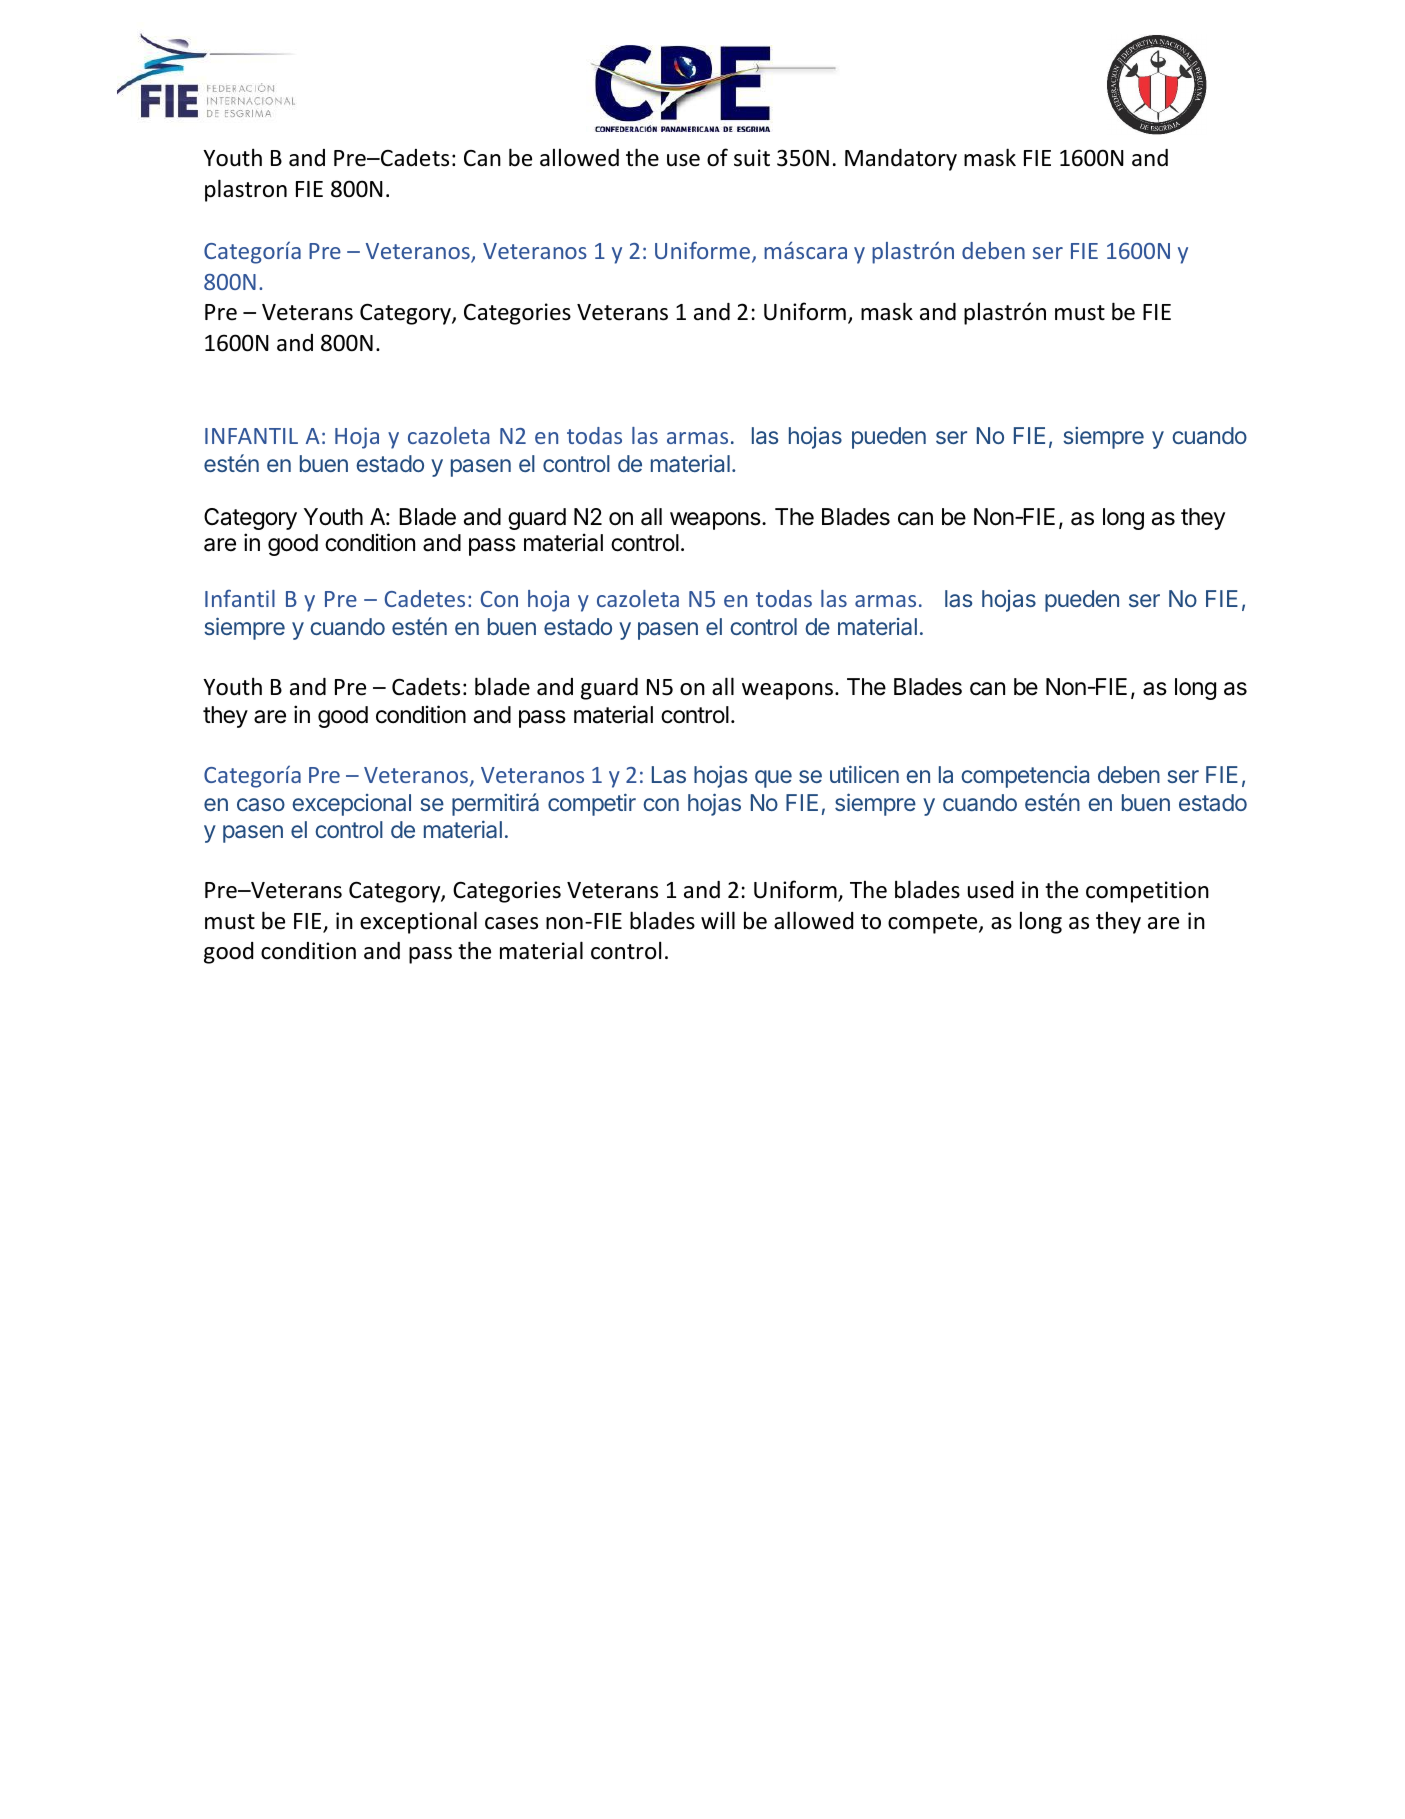  Describe the element at coordinates (261, 804) in the screenshot. I see `caso` at that location.
